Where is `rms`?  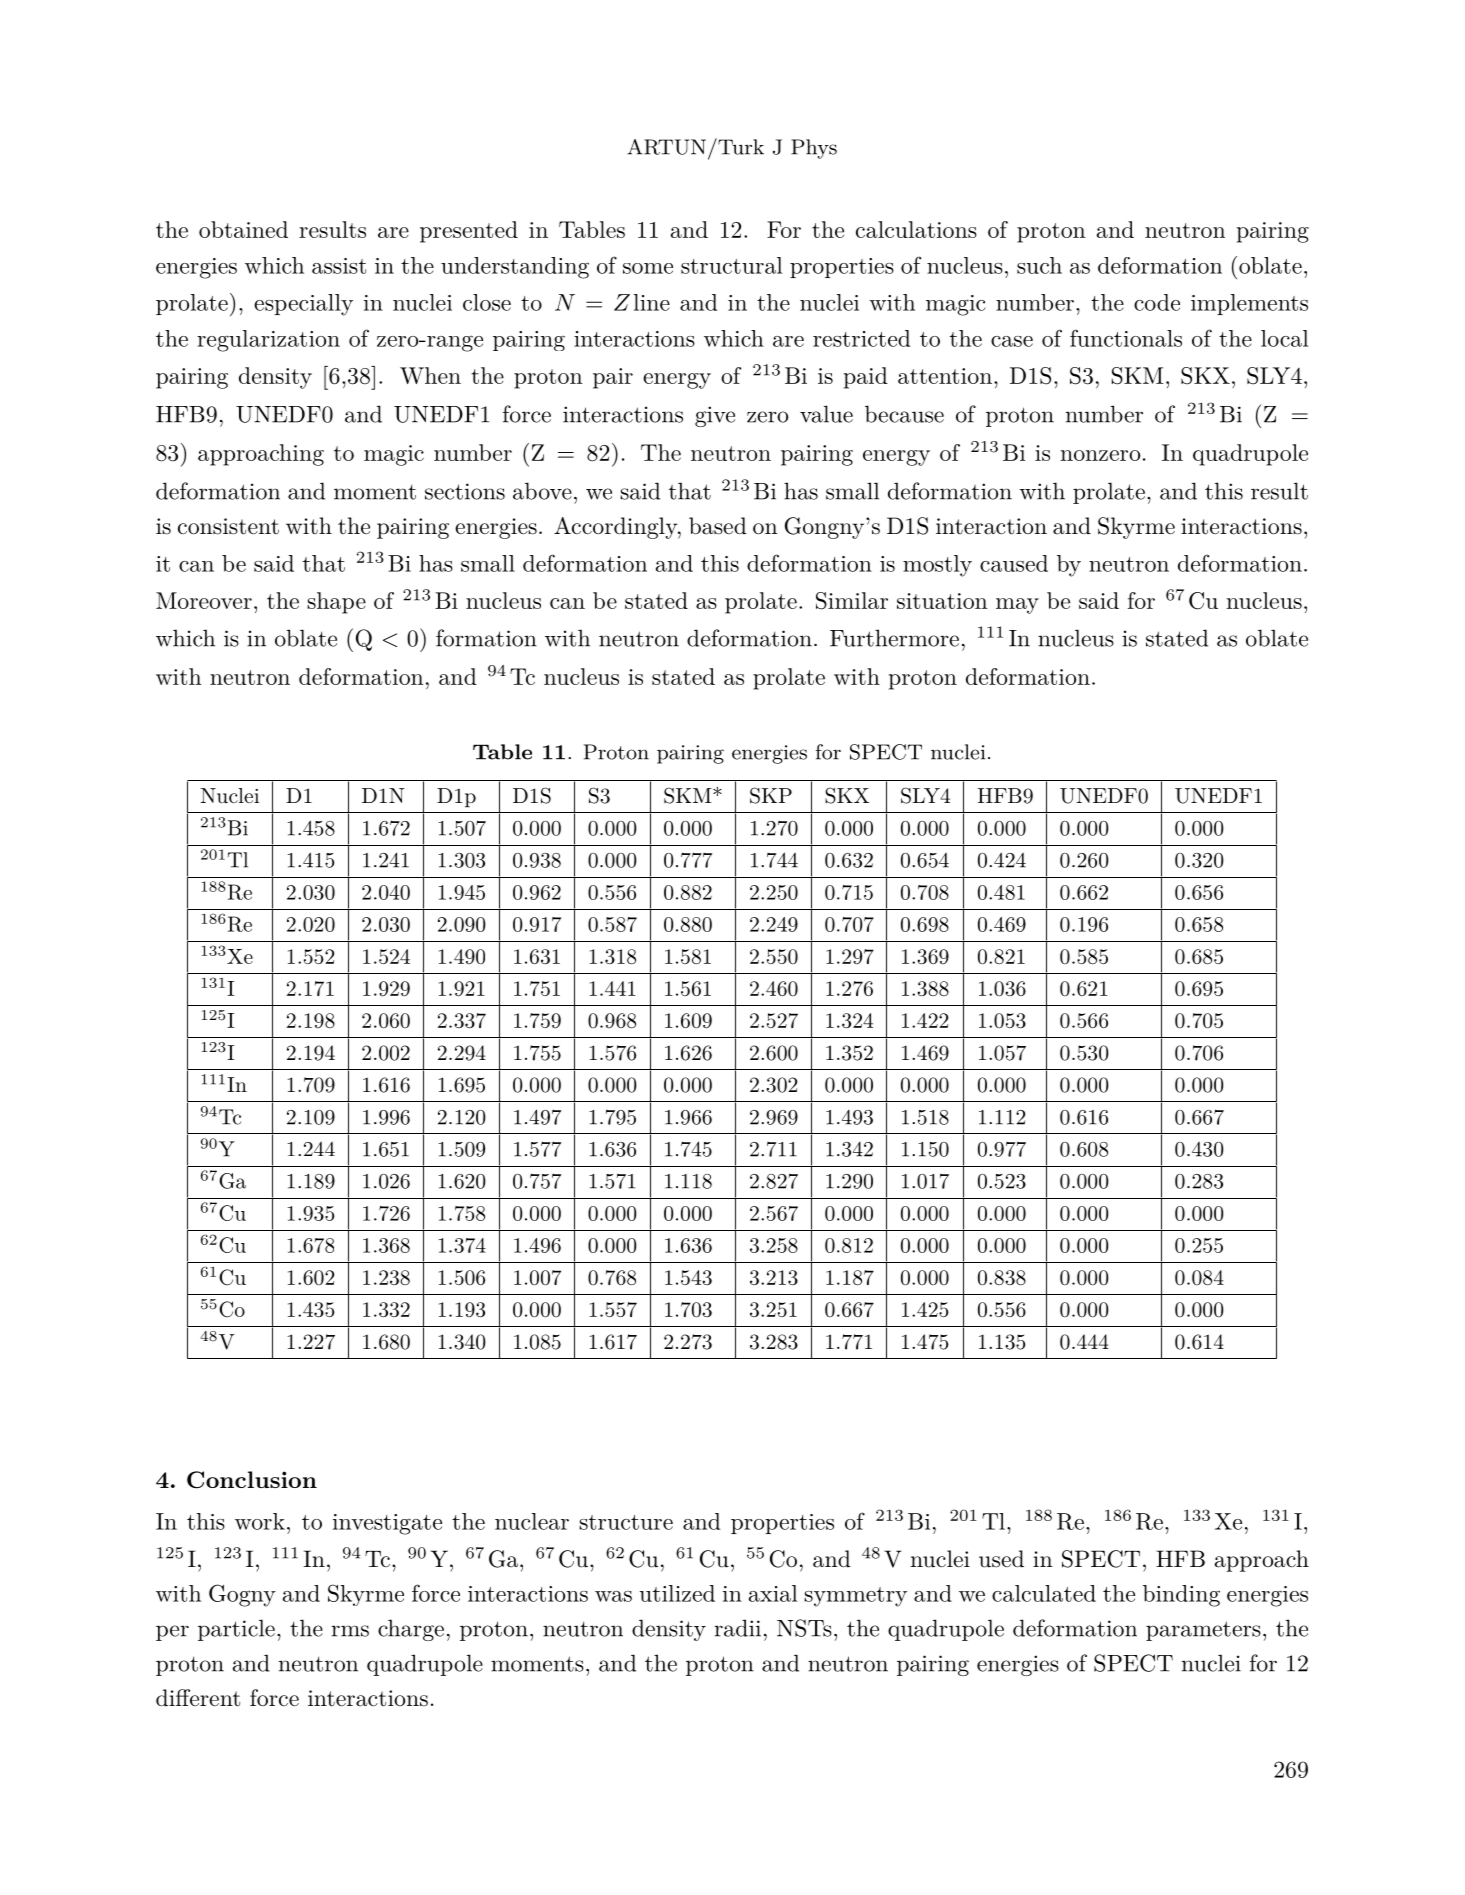 rms is located at coordinates (350, 1631).
